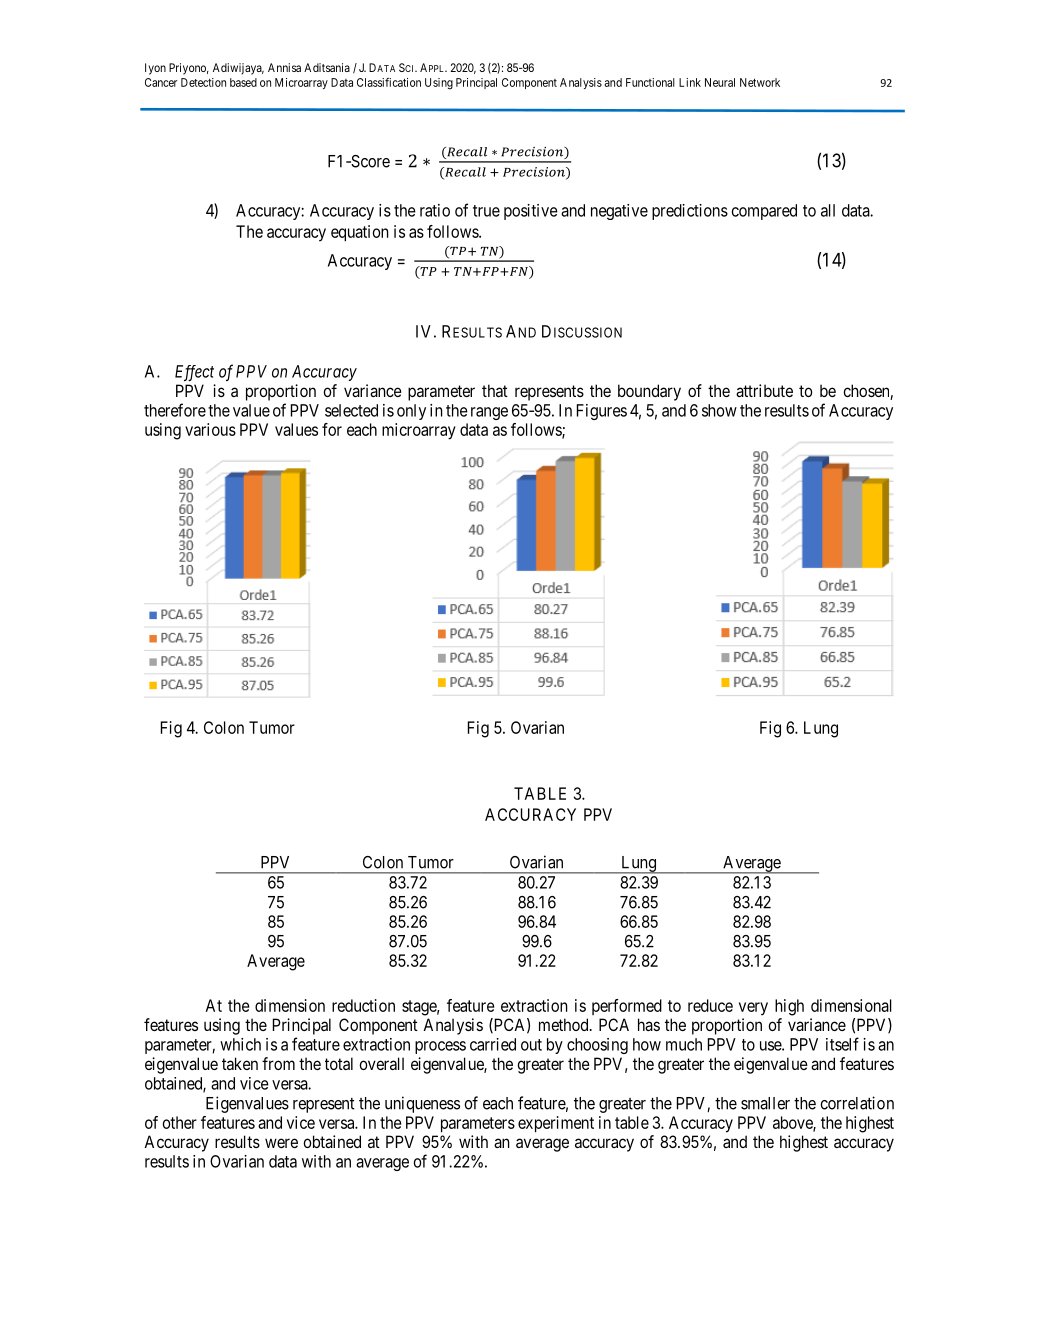 This document has width=1038, height=1344. Describe the element at coordinates (556, 1124) in the document. I see `experiment` at that location.
